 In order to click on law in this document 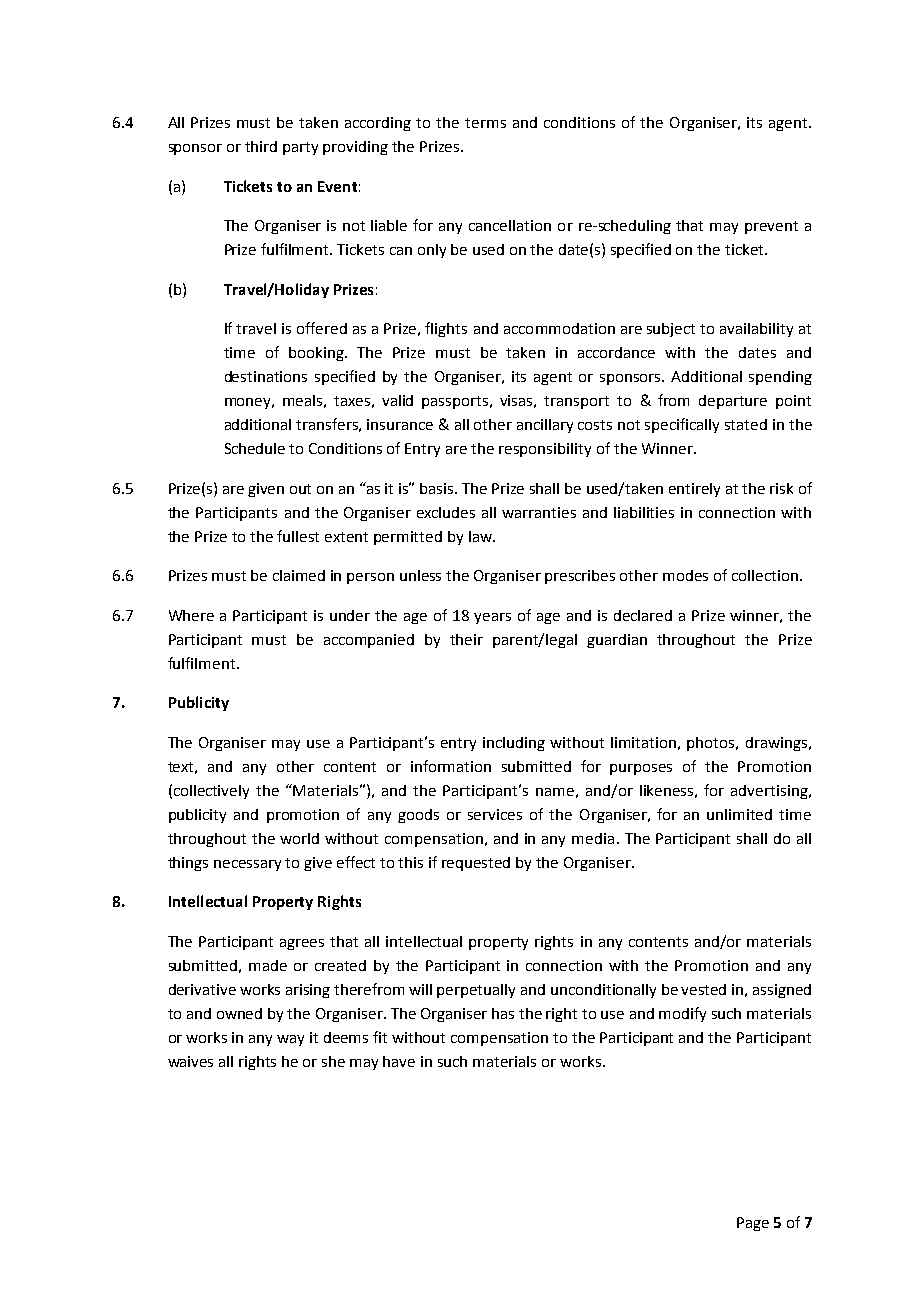, I will do `click(481, 536)`.
